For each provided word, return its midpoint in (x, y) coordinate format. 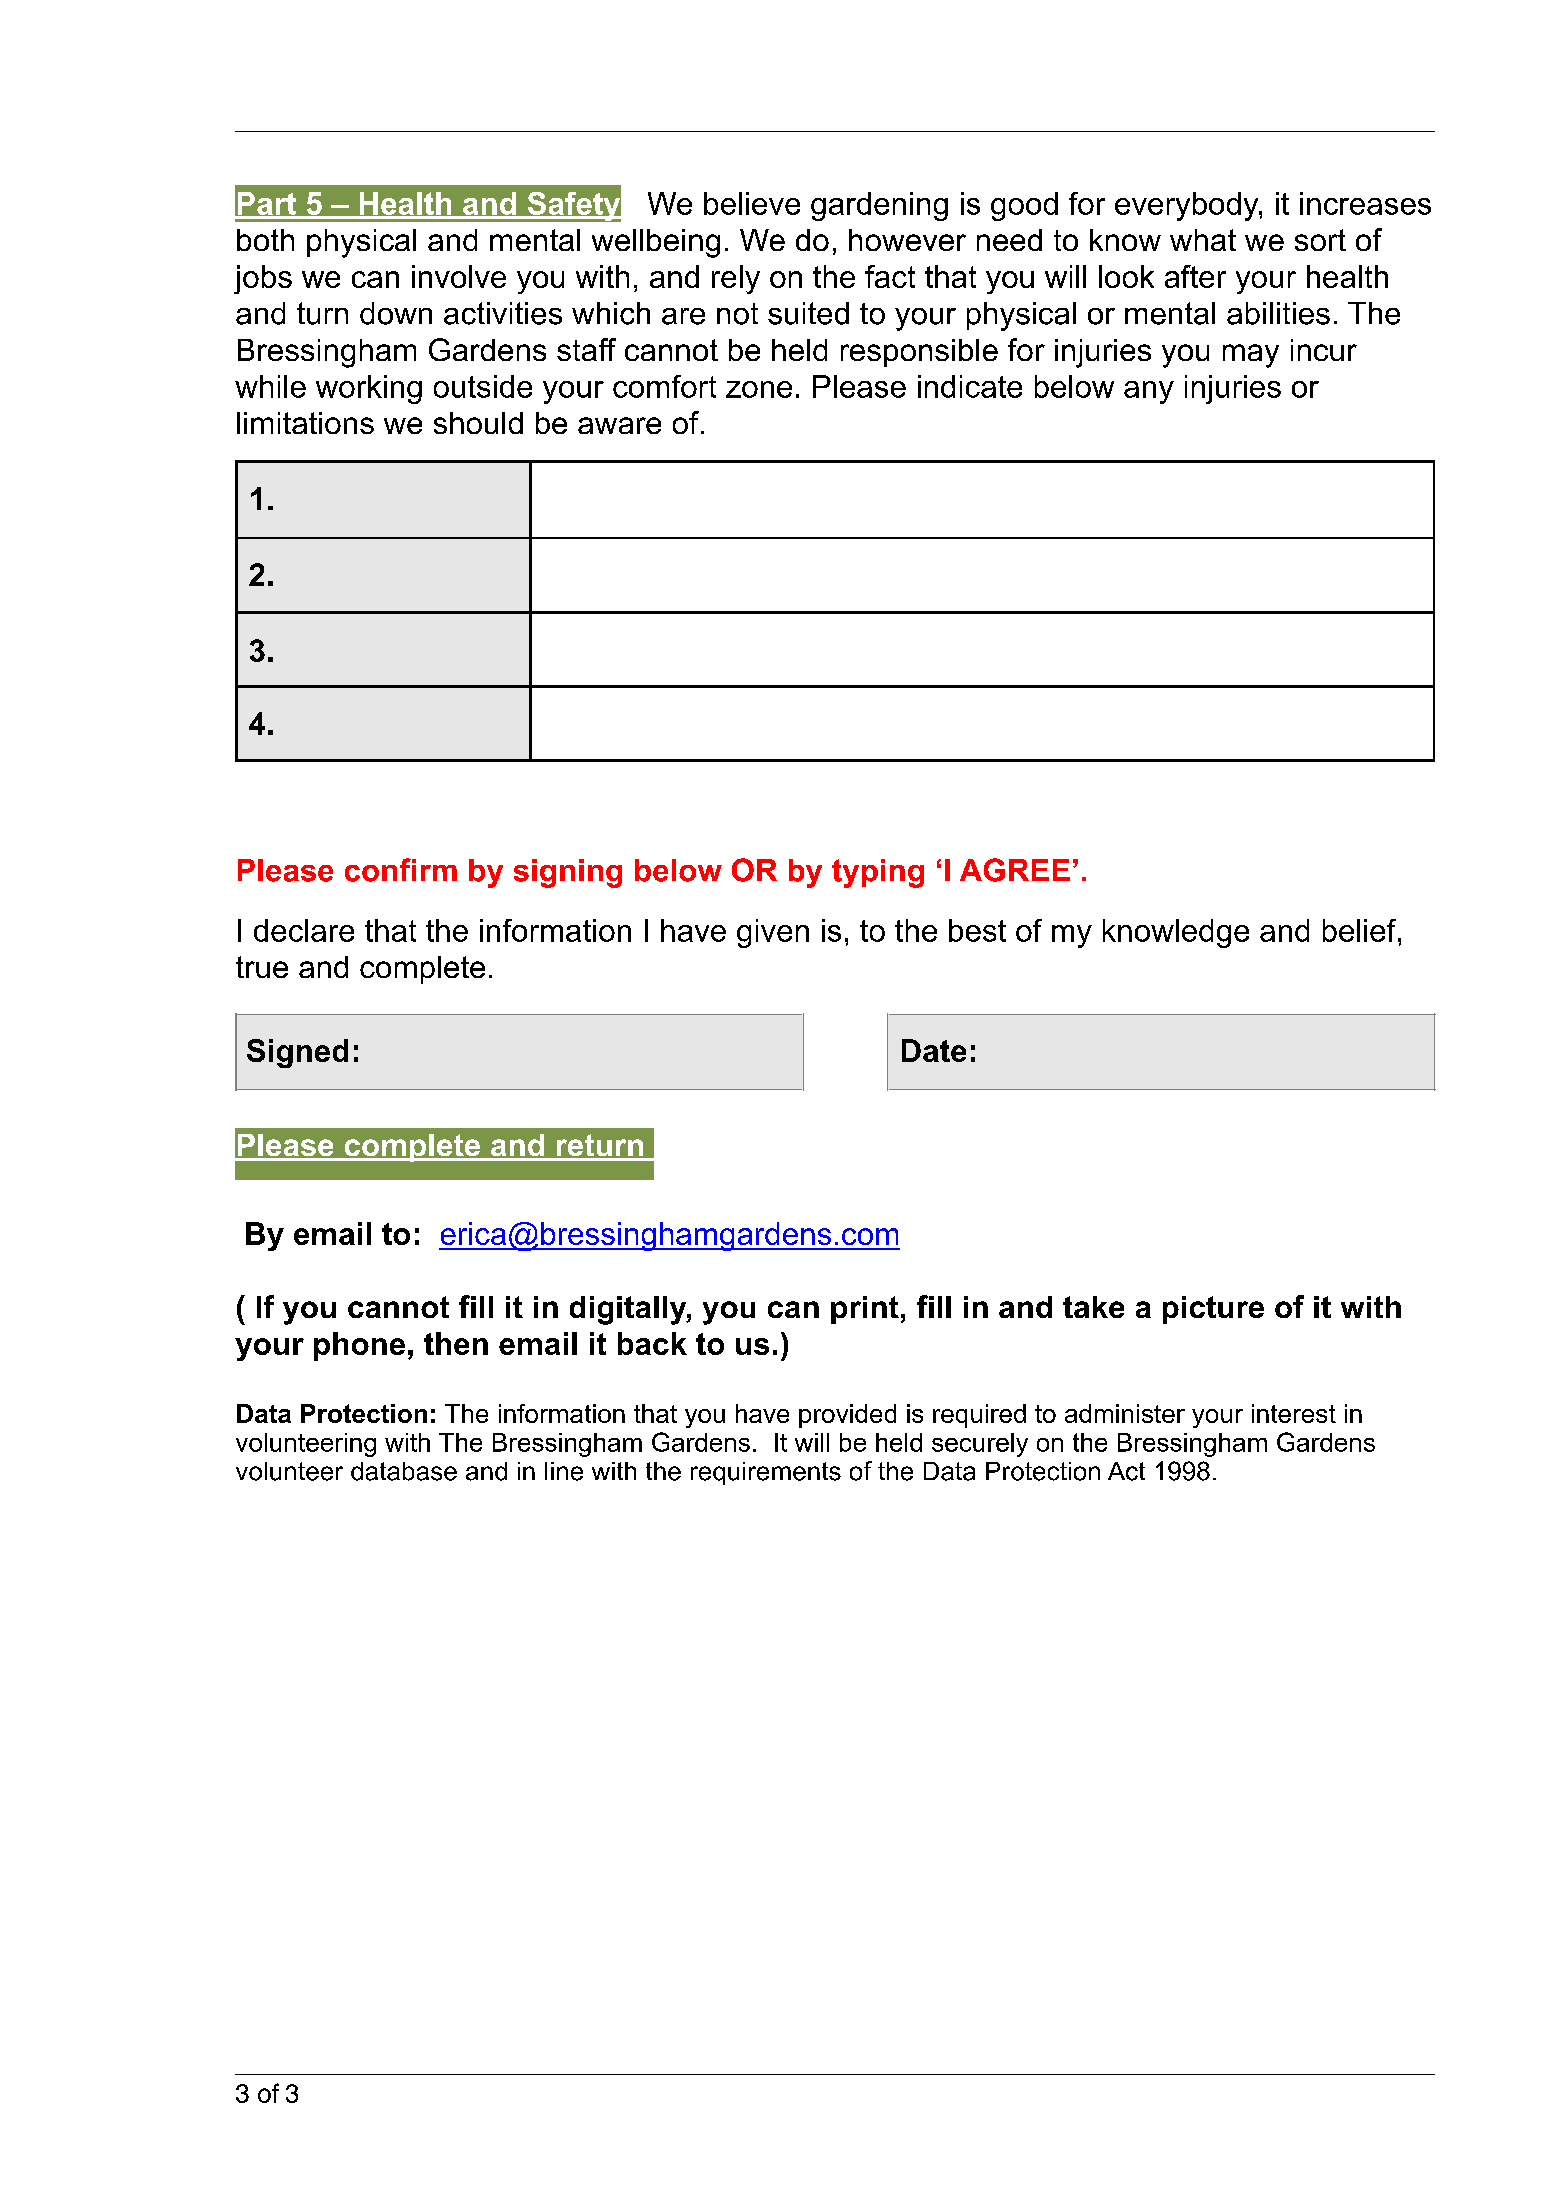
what (1203, 240)
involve (459, 276)
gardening (879, 206)
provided (847, 1416)
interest (1294, 1413)
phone (359, 1346)
